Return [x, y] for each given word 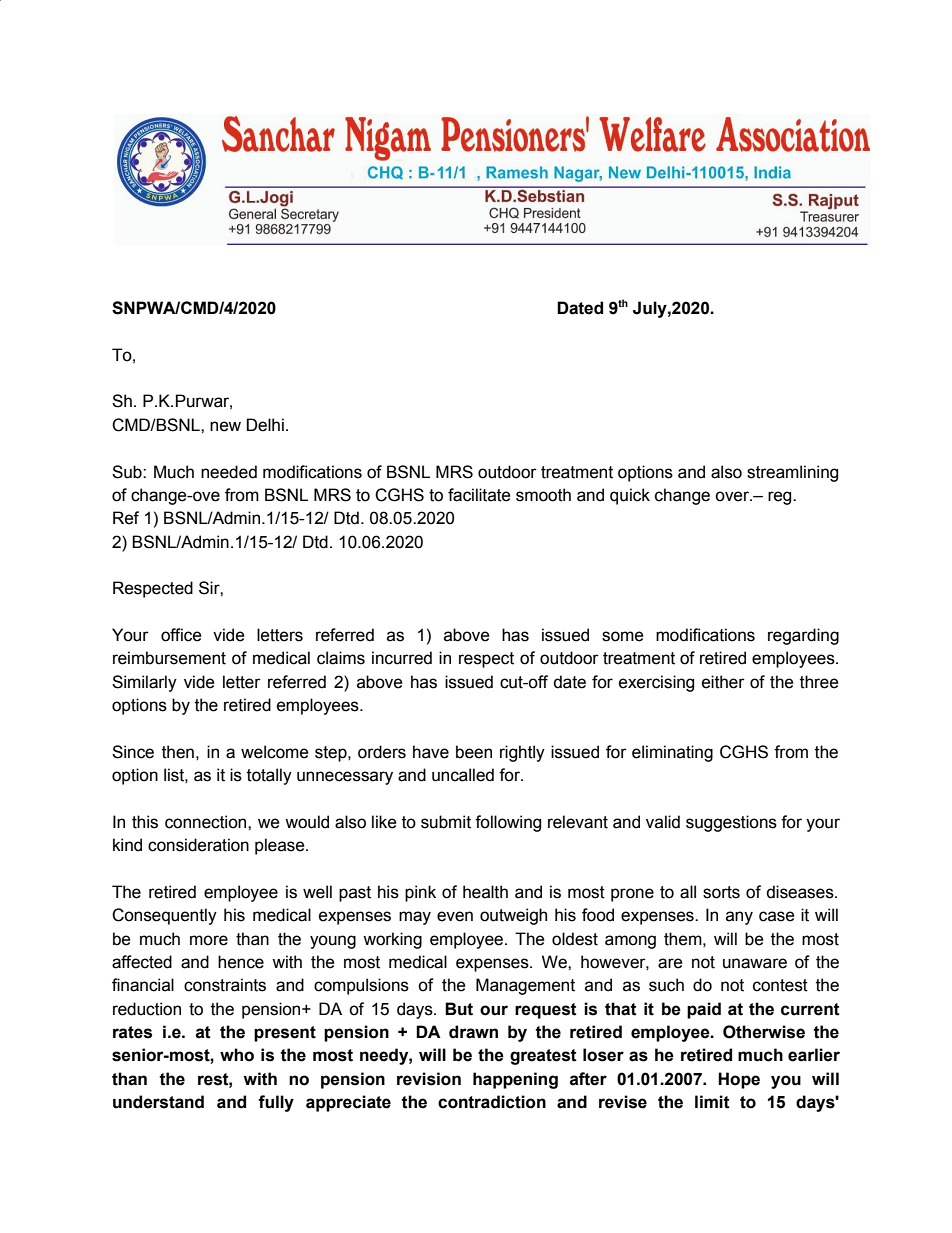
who [237, 1055]
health [485, 892]
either [723, 682]
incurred [402, 658]
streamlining [792, 473]
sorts [721, 892]
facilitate [479, 495]
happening [515, 1080]
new [225, 426]
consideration [198, 845]
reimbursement [169, 658]
